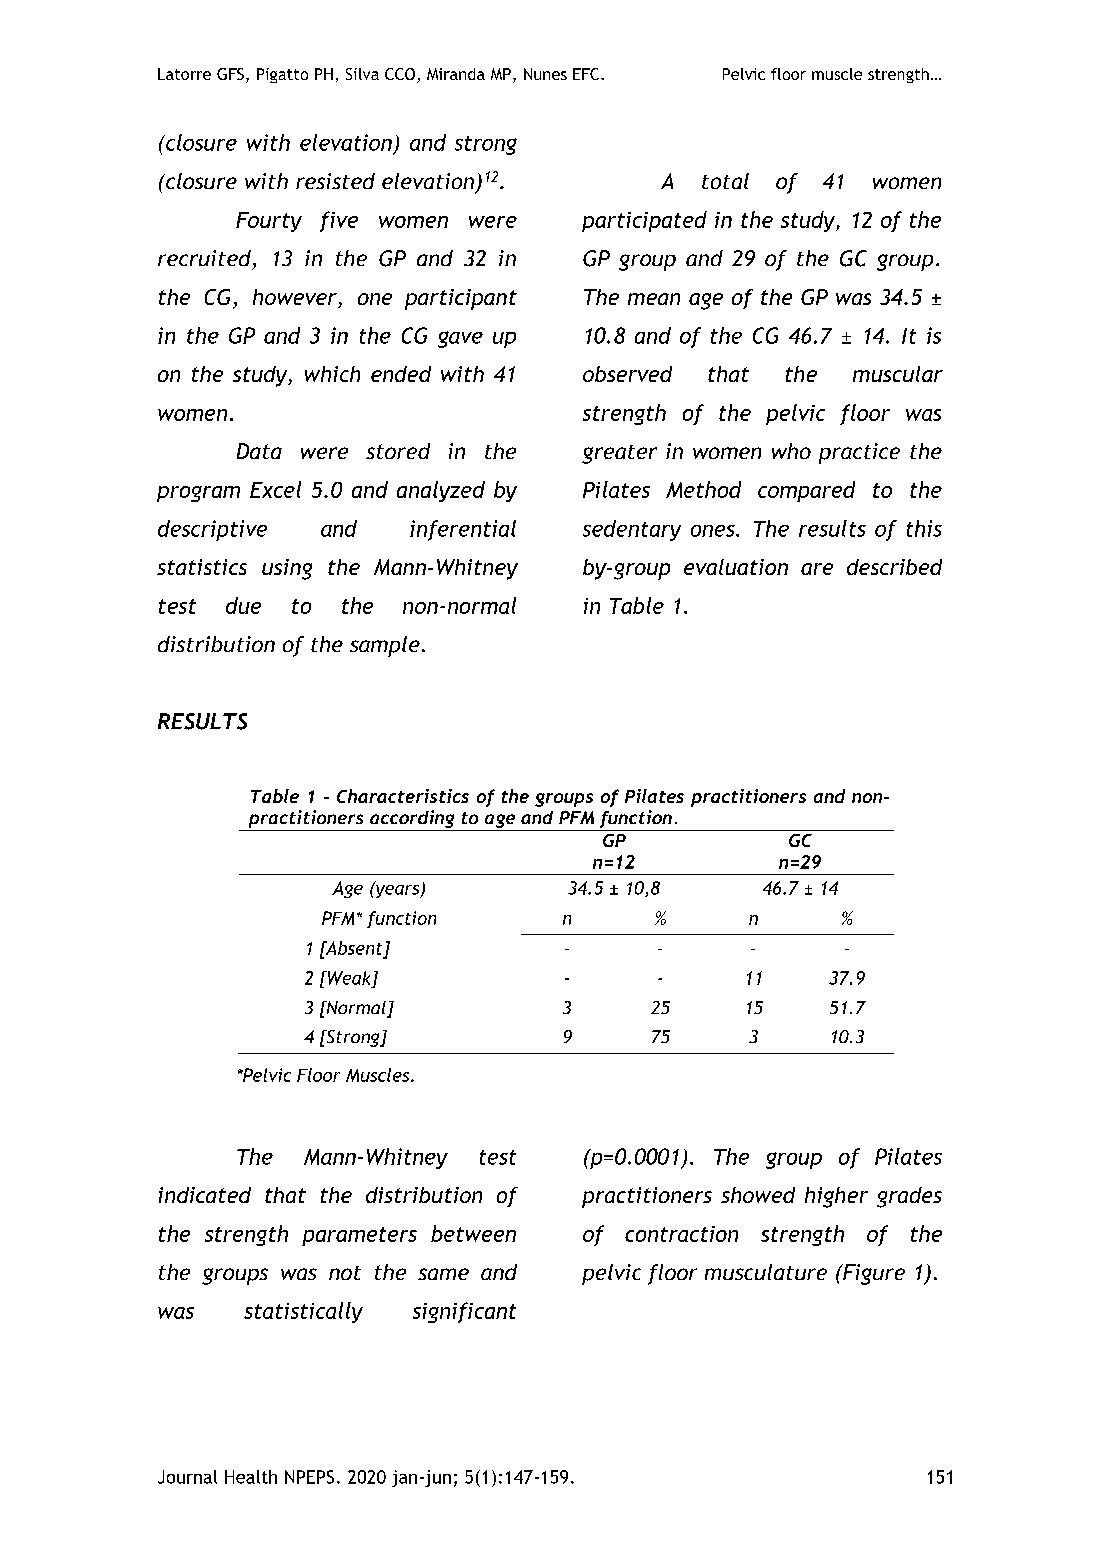 The height and width of the screenshot is (1554, 1099). Describe the element at coordinates (385, 646) in the screenshot. I see `sample` at that location.
